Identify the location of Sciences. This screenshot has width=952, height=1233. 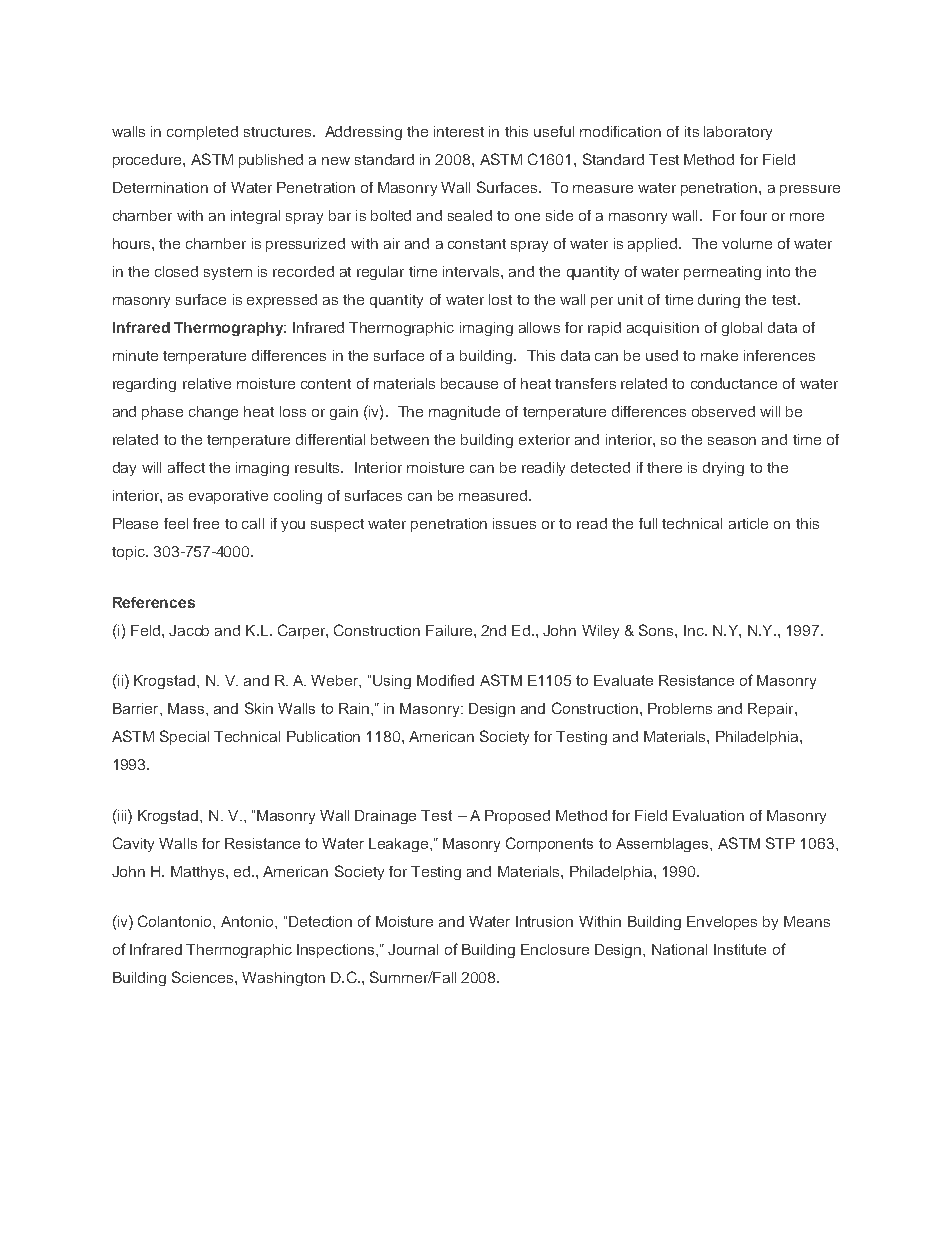
(204, 977).
